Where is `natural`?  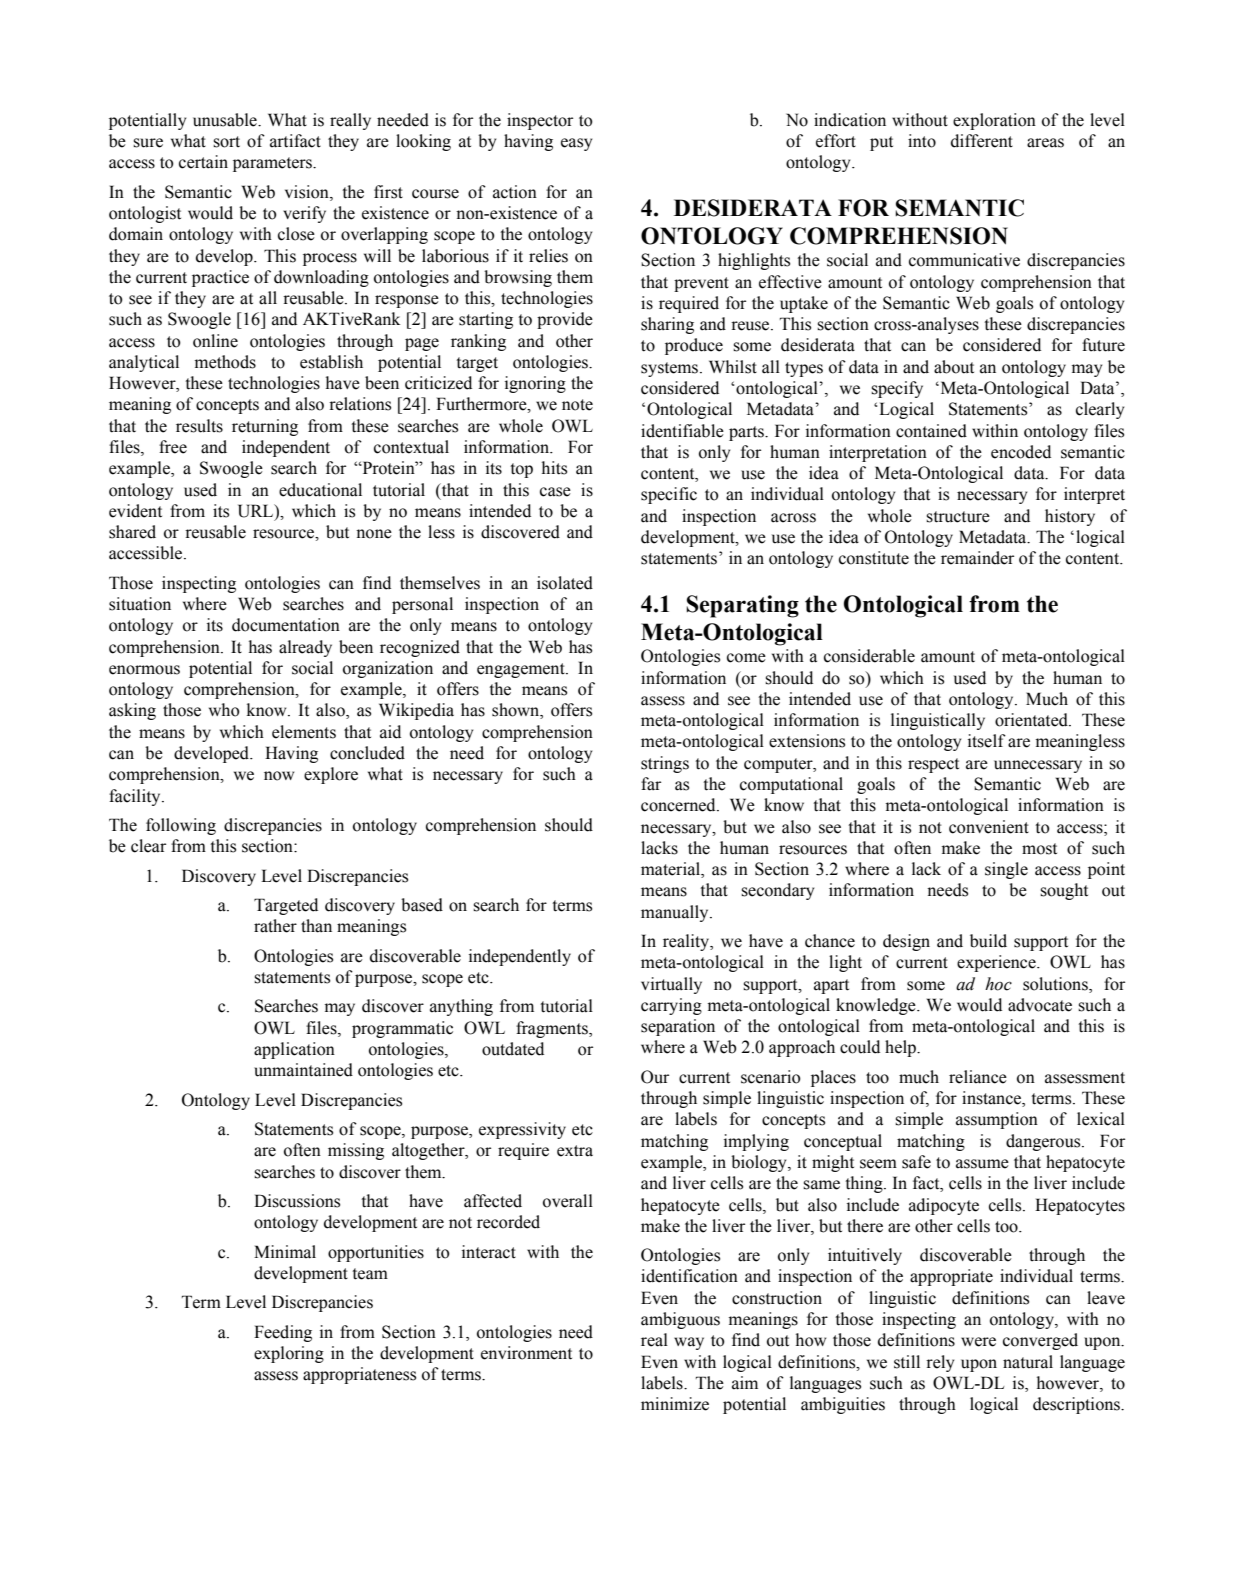
natural is located at coordinates (1028, 1362).
